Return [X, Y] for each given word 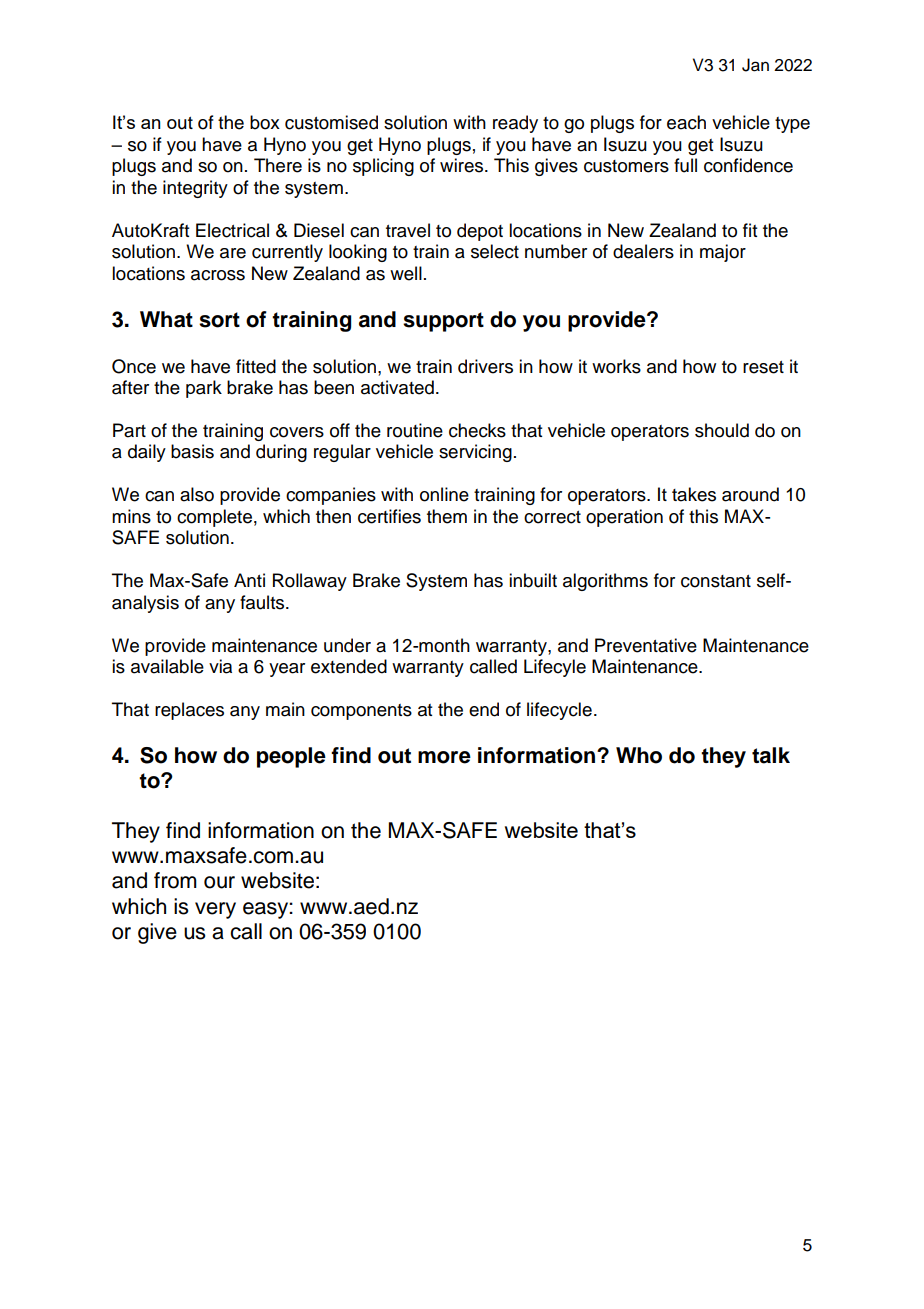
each [686, 122]
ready [515, 124]
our [219, 882]
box [265, 122]
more [444, 757]
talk [771, 755]
